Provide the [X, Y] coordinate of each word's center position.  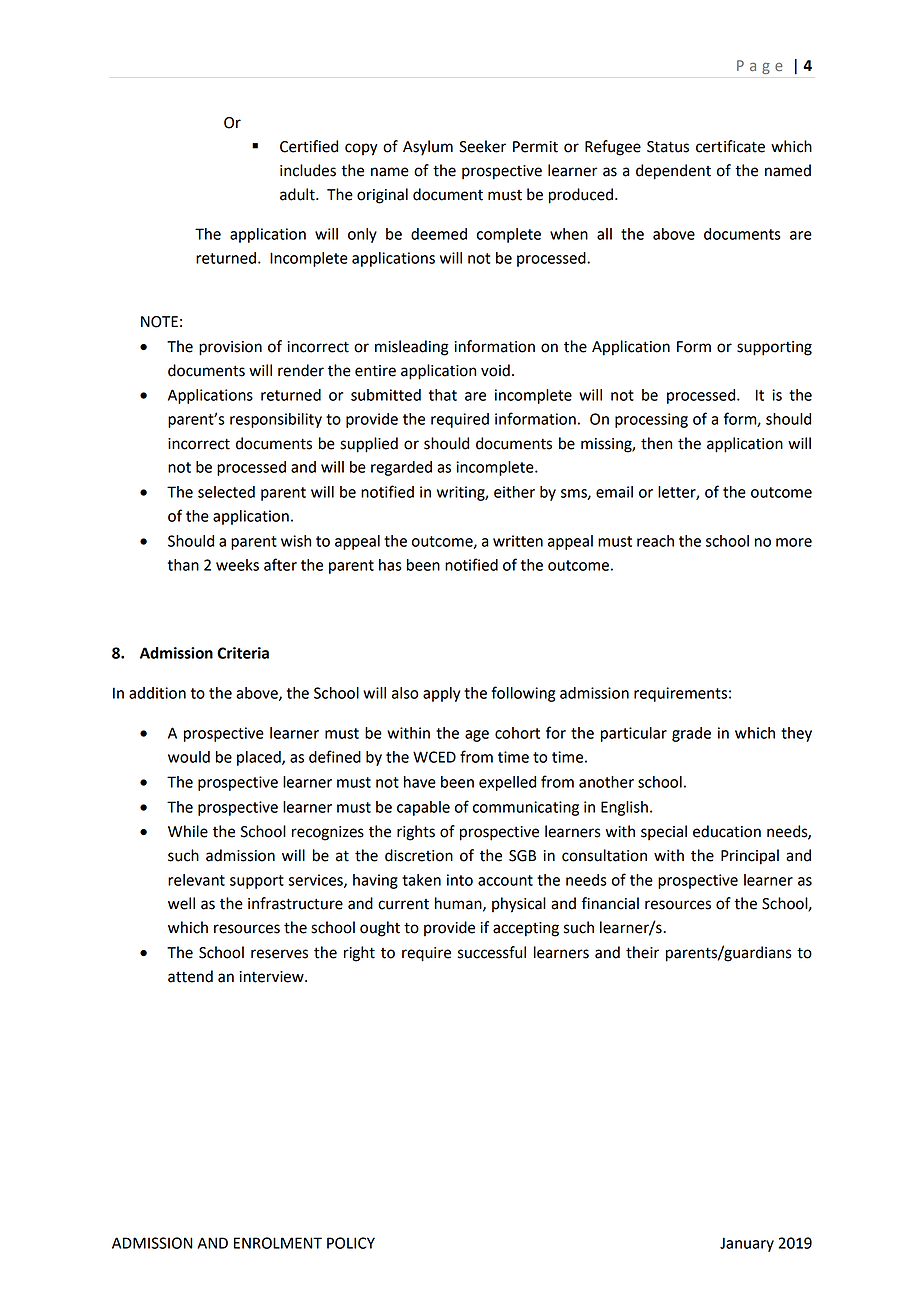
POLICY [351, 1243]
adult [298, 194]
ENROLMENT [278, 1243]
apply [441, 694]
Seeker [482, 146]
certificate [730, 146]
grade [691, 734]
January [747, 1244]
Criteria [243, 653]
